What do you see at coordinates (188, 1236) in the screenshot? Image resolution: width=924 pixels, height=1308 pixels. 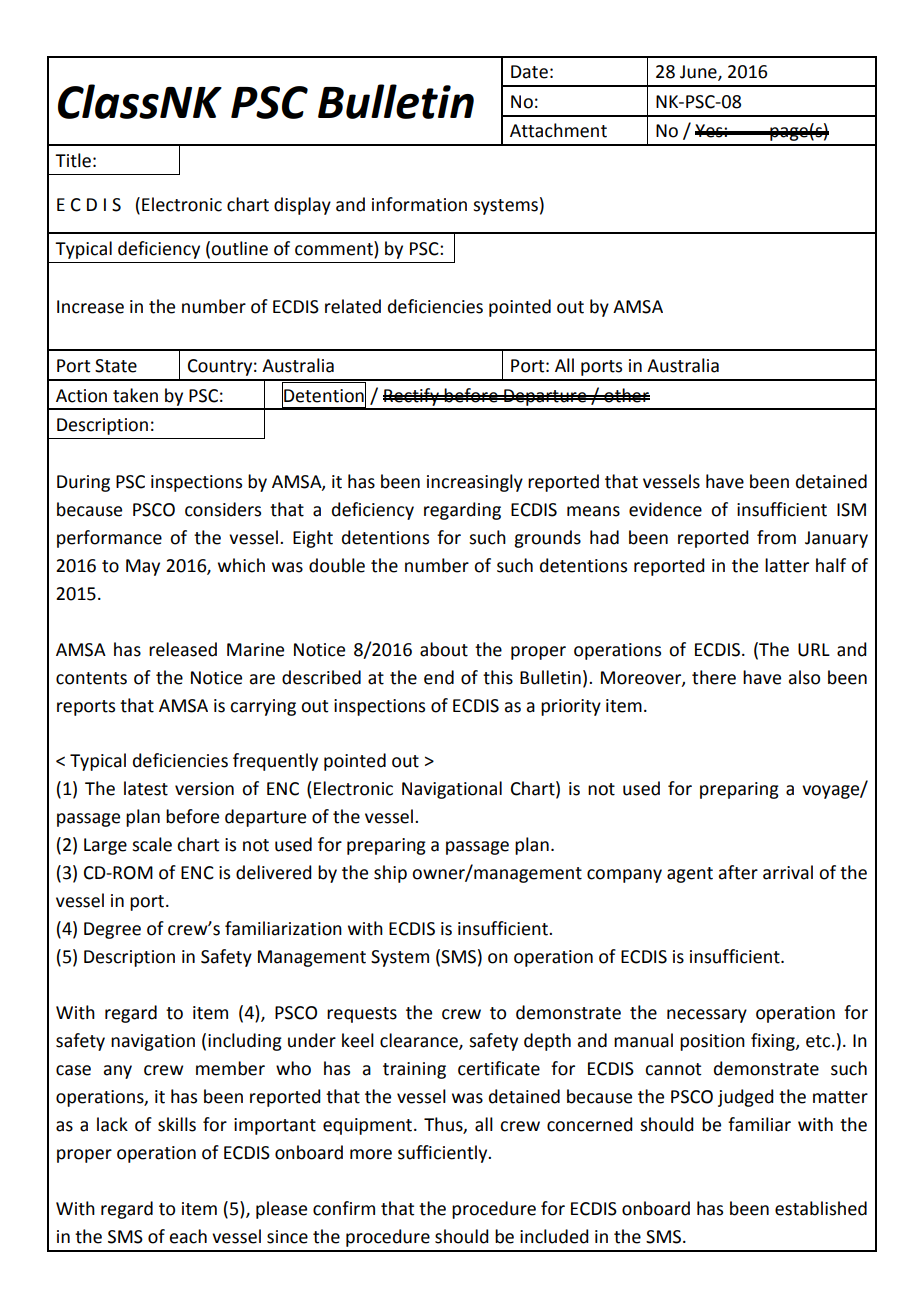 I see `each` at bounding box center [188, 1236].
